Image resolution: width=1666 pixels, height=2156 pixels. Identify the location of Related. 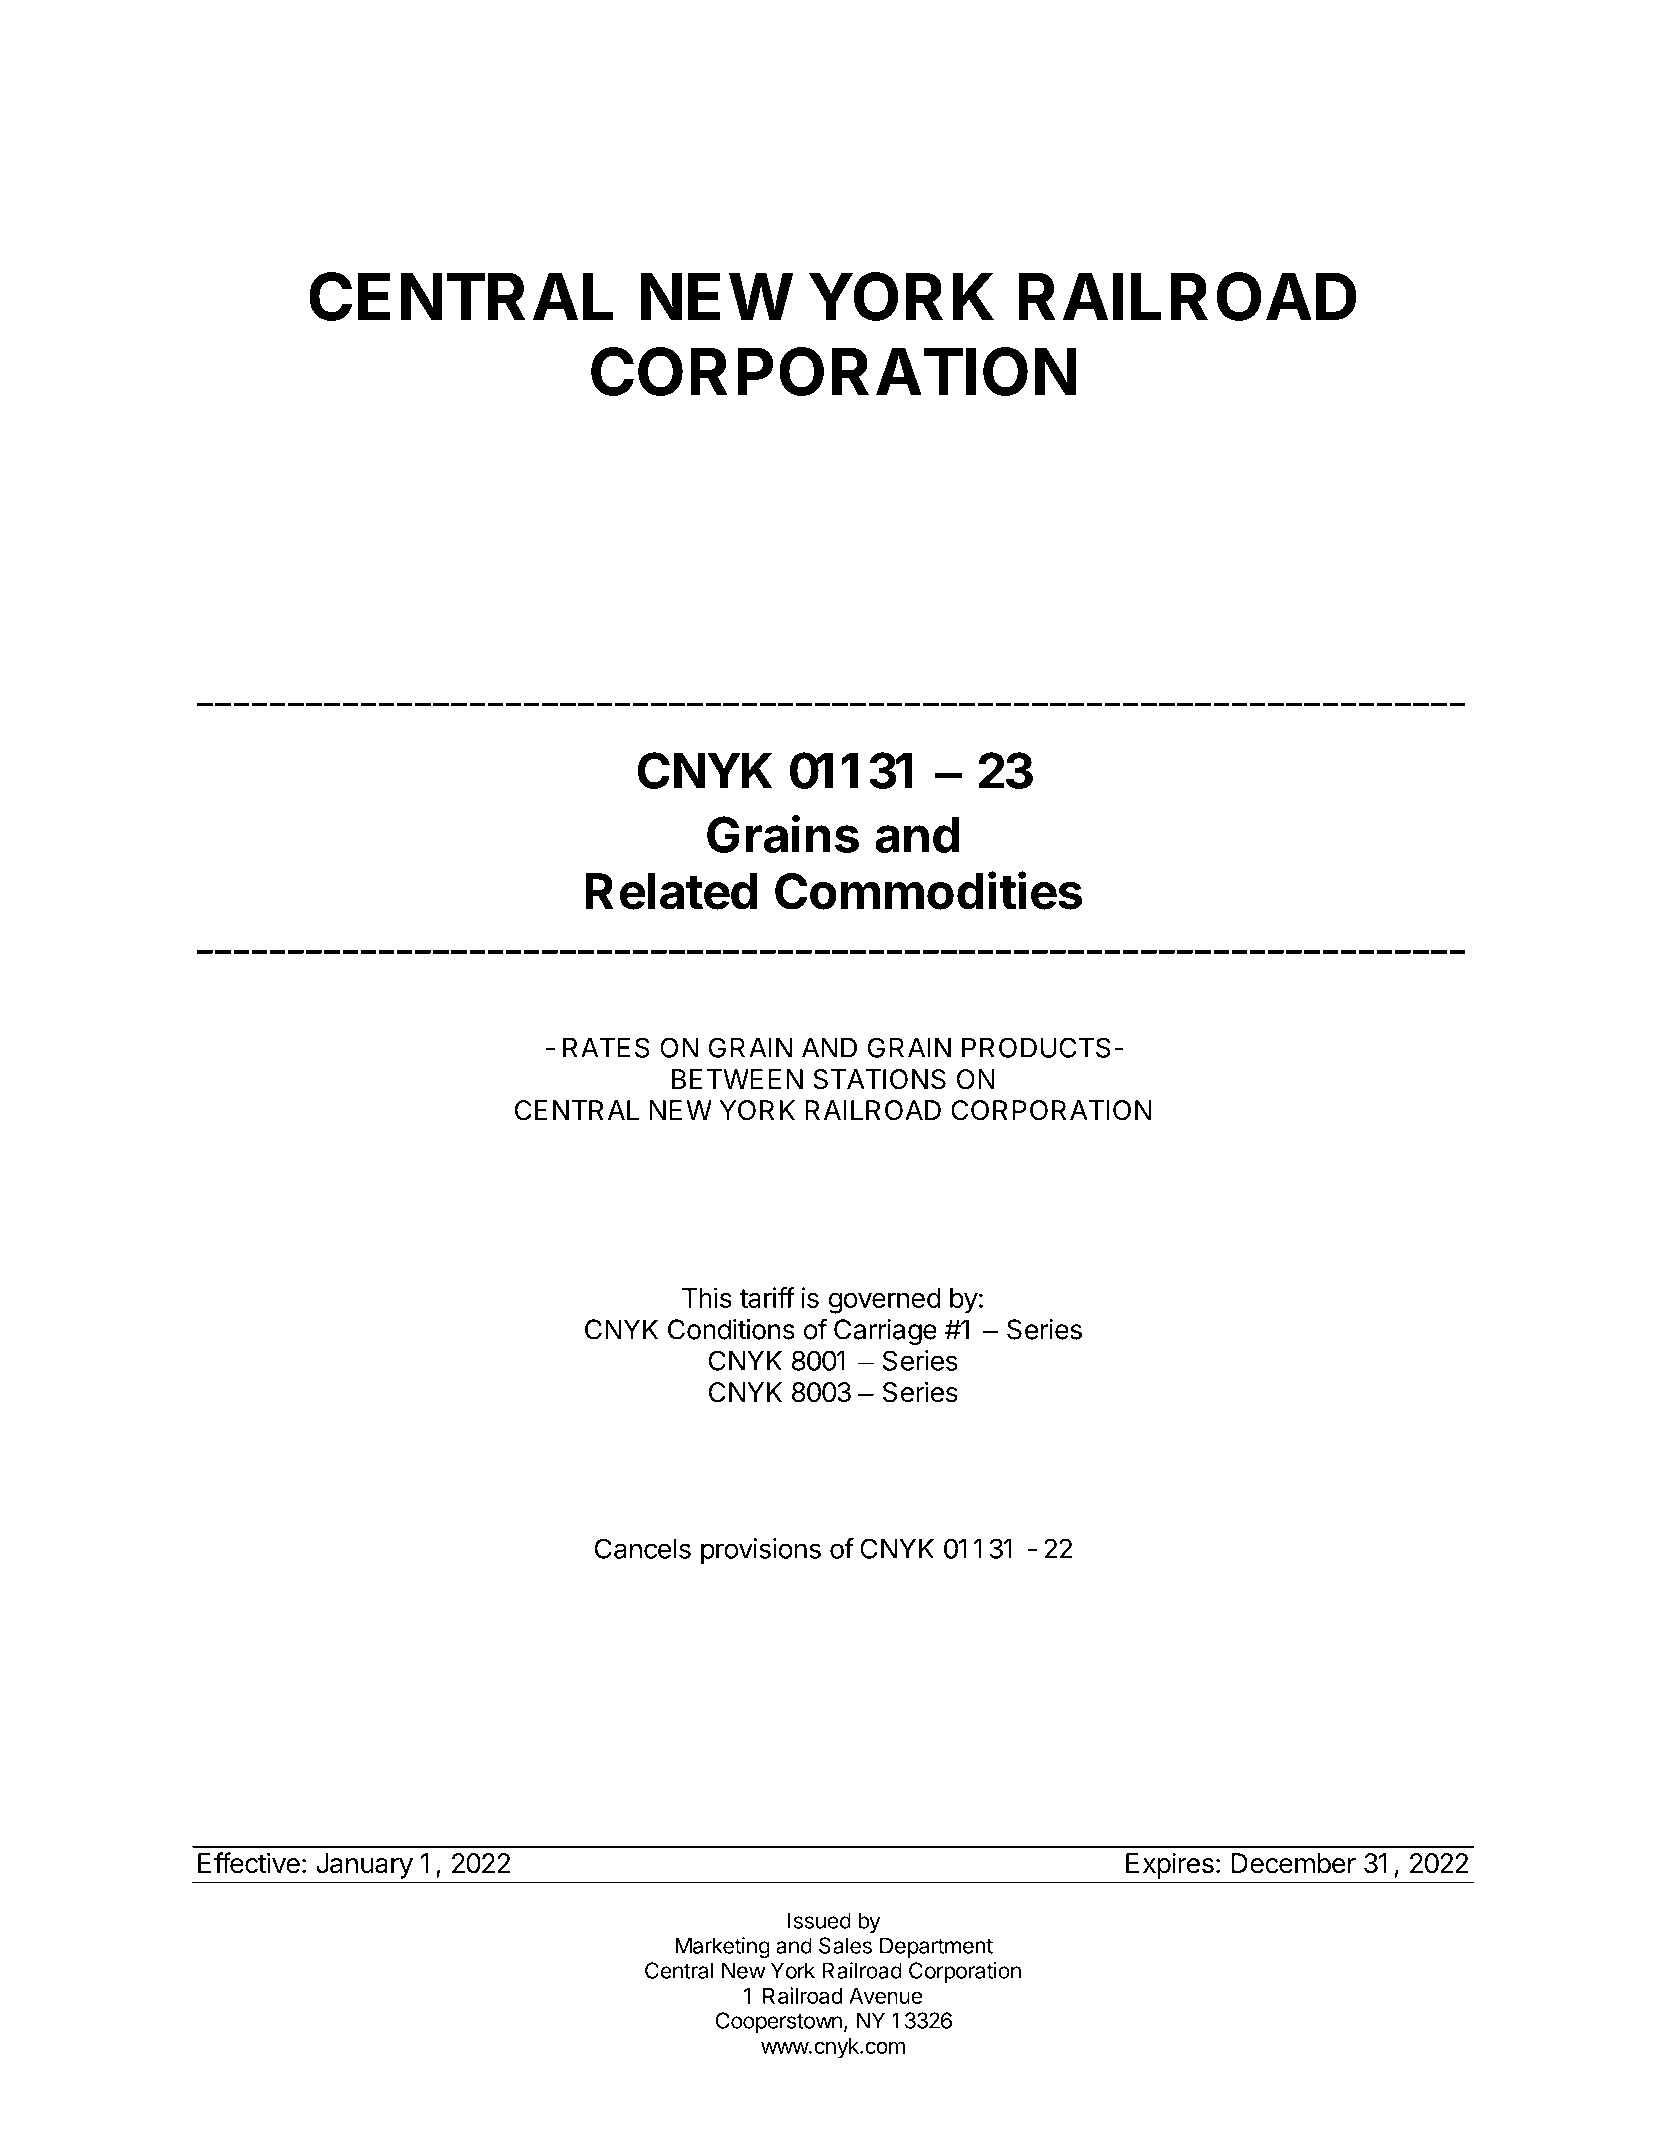
(671, 891).
